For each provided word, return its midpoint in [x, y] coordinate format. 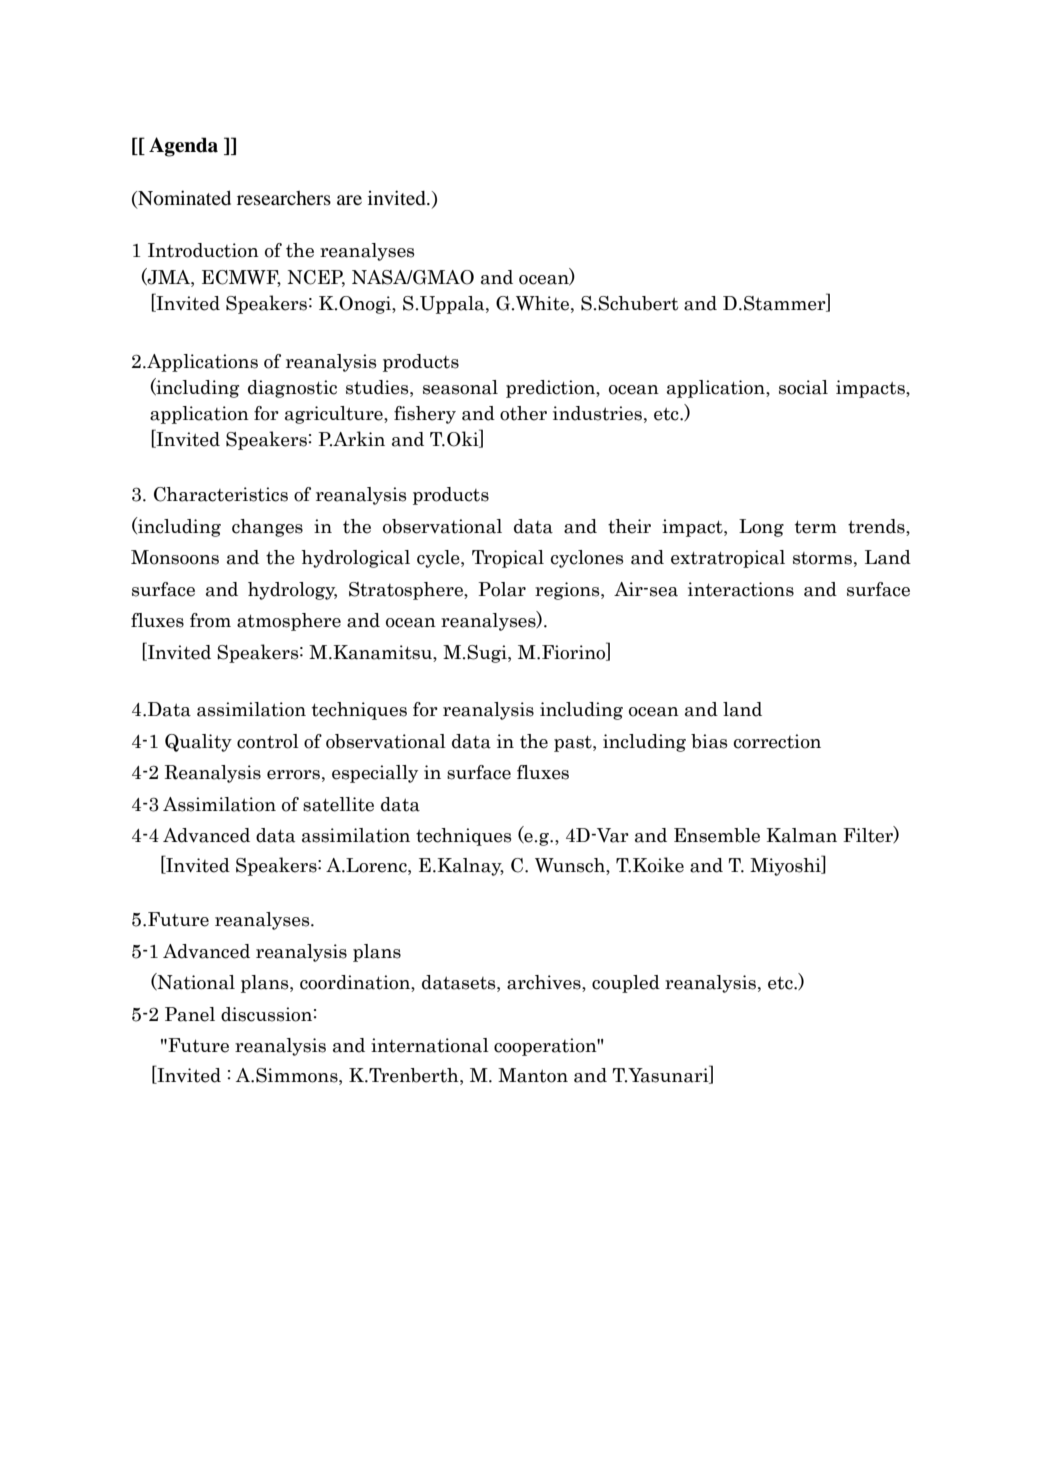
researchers [284, 198]
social [803, 387]
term [816, 527]
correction [777, 741]
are [349, 200]
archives [545, 983]
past [574, 744]
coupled [626, 984]
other [523, 413]
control [268, 741]
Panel [190, 1014]
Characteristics [221, 494]
